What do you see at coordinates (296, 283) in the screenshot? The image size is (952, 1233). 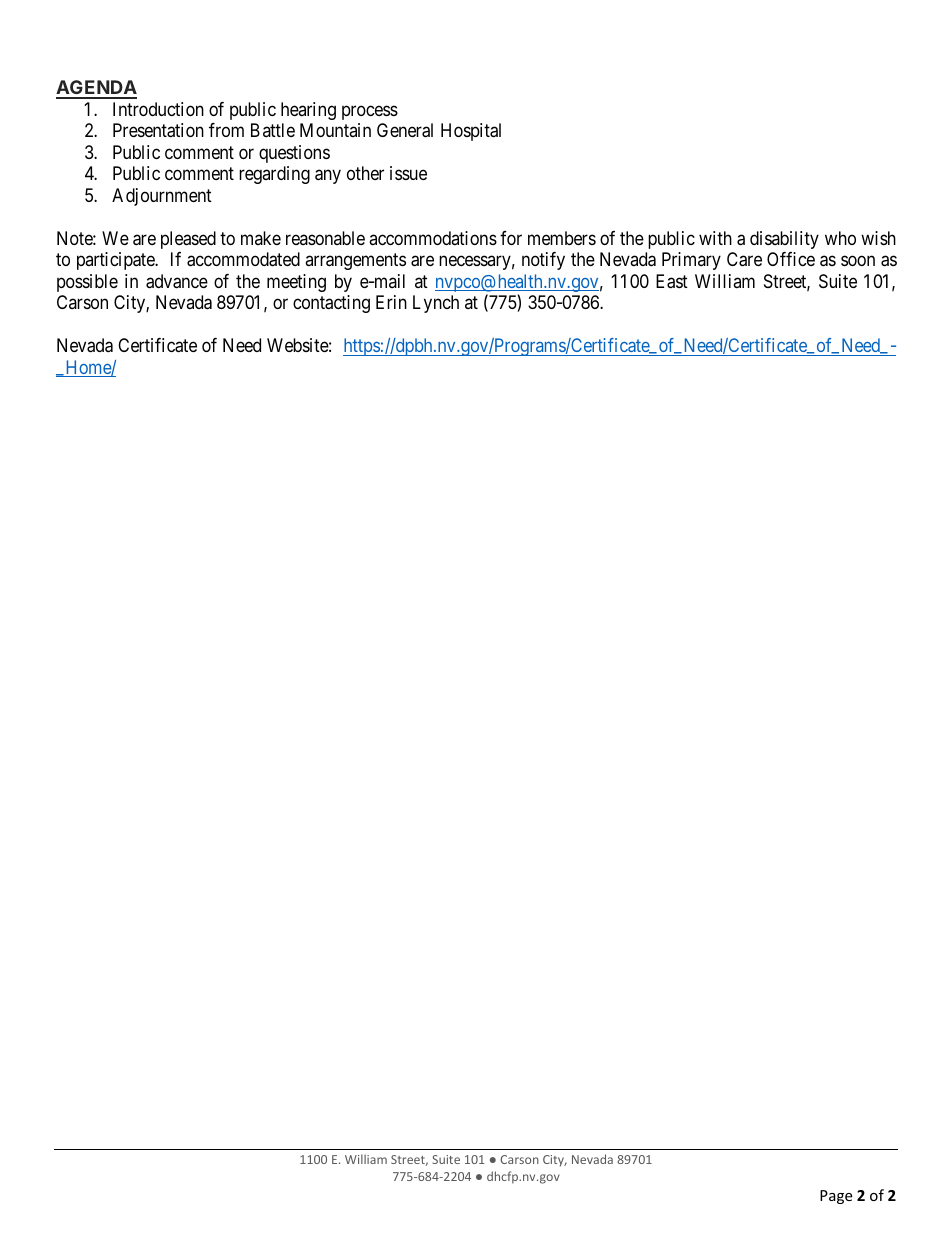 I see `meeting` at bounding box center [296, 283].
